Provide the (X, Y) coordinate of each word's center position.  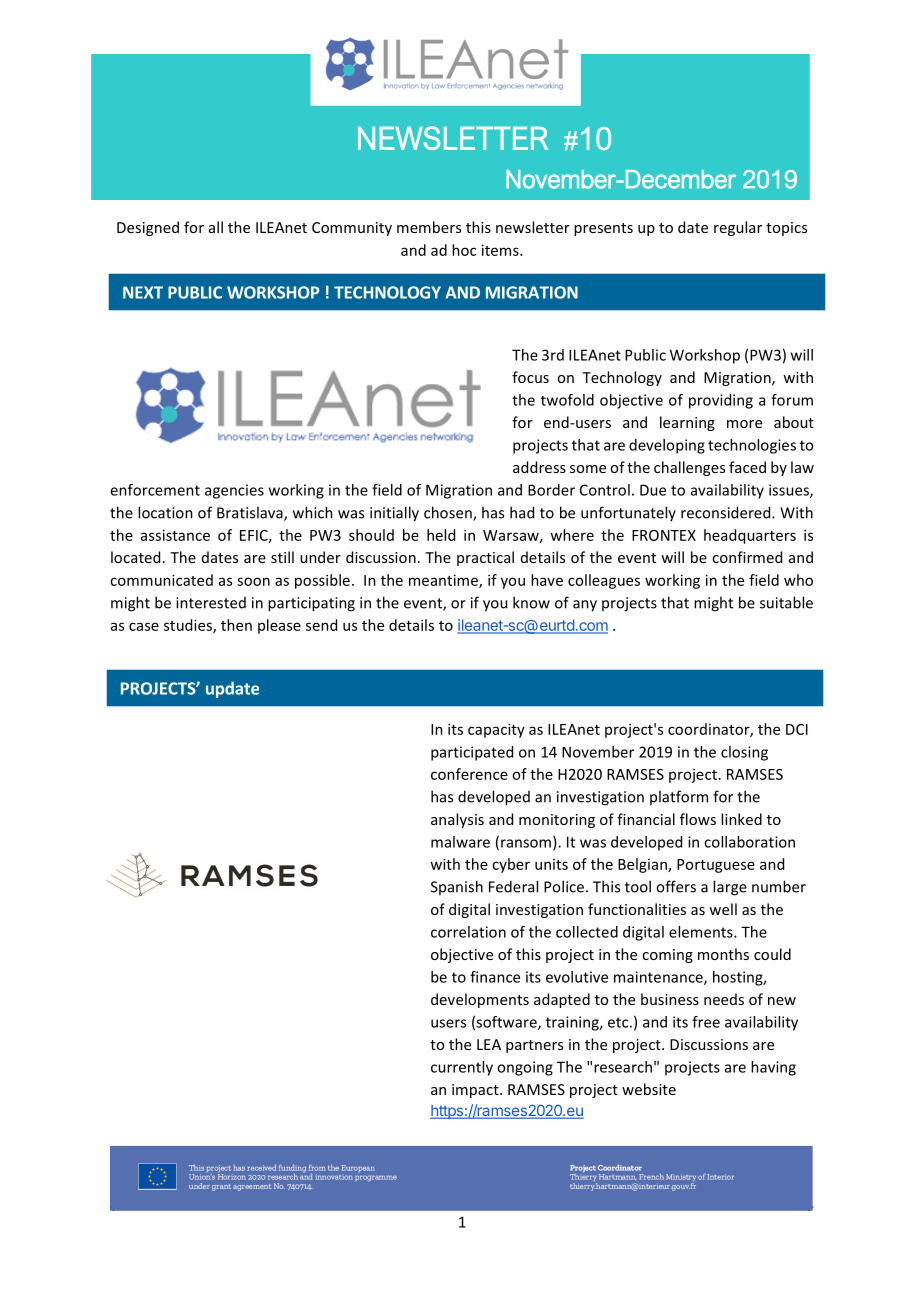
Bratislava (251, 513)
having (773, 1068)
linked (741, 819)
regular (738, 228)
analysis (457, 820)
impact (476, 1091)
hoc (464, 250)
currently (462, 1068)
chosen (449, 513)
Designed (148, 228)
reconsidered (727, 512)
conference (469, 774)
